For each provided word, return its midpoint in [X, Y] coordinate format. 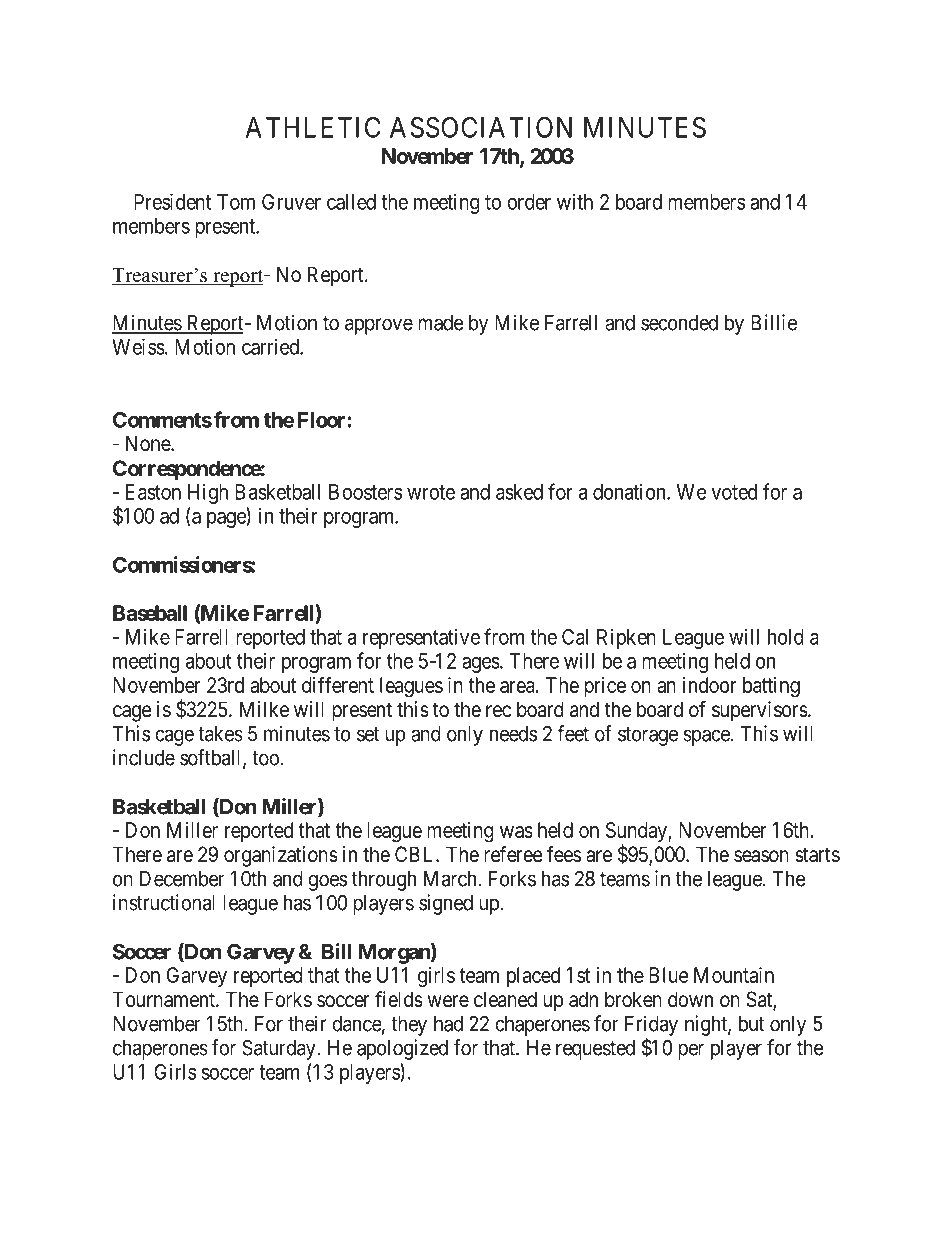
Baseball [150, 613]
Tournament [165, 999]
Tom [236, 202]
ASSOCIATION [481, 127]
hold [786, 637]
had [448, 1024]
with [575, 201]
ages [481, 665]
